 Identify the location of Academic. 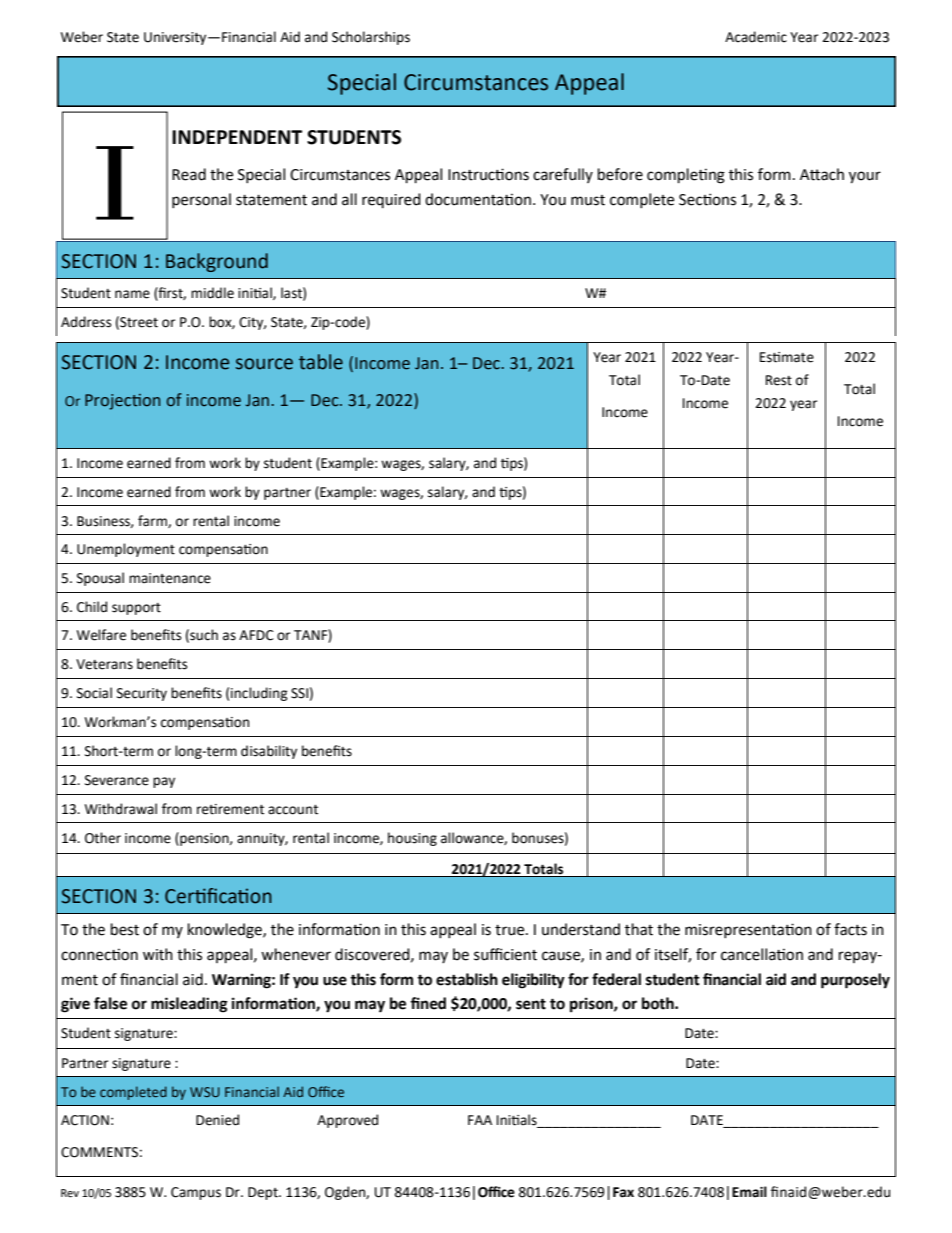
(756, 37).
